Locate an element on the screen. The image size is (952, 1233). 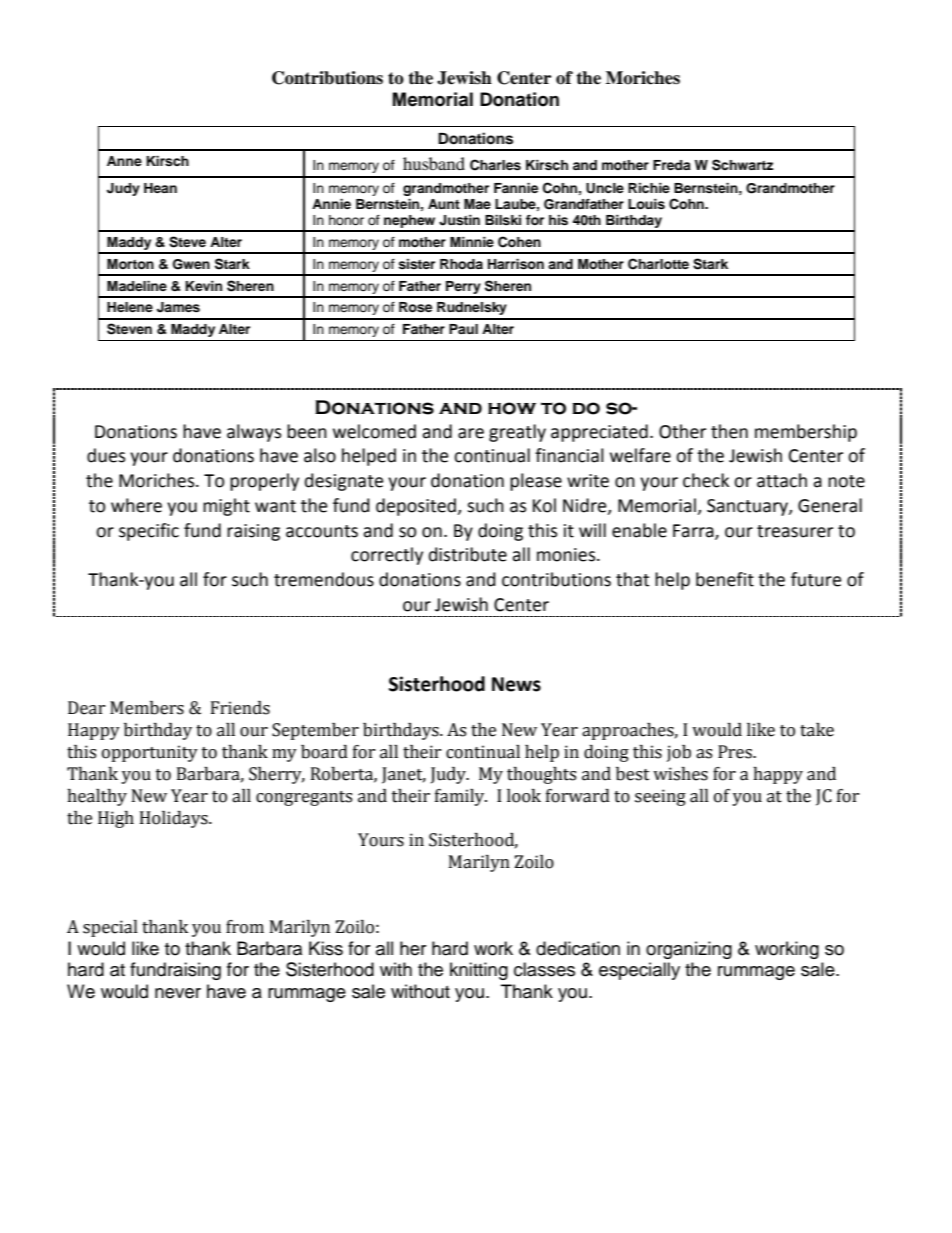
News is located at coordinates (516, 684).
